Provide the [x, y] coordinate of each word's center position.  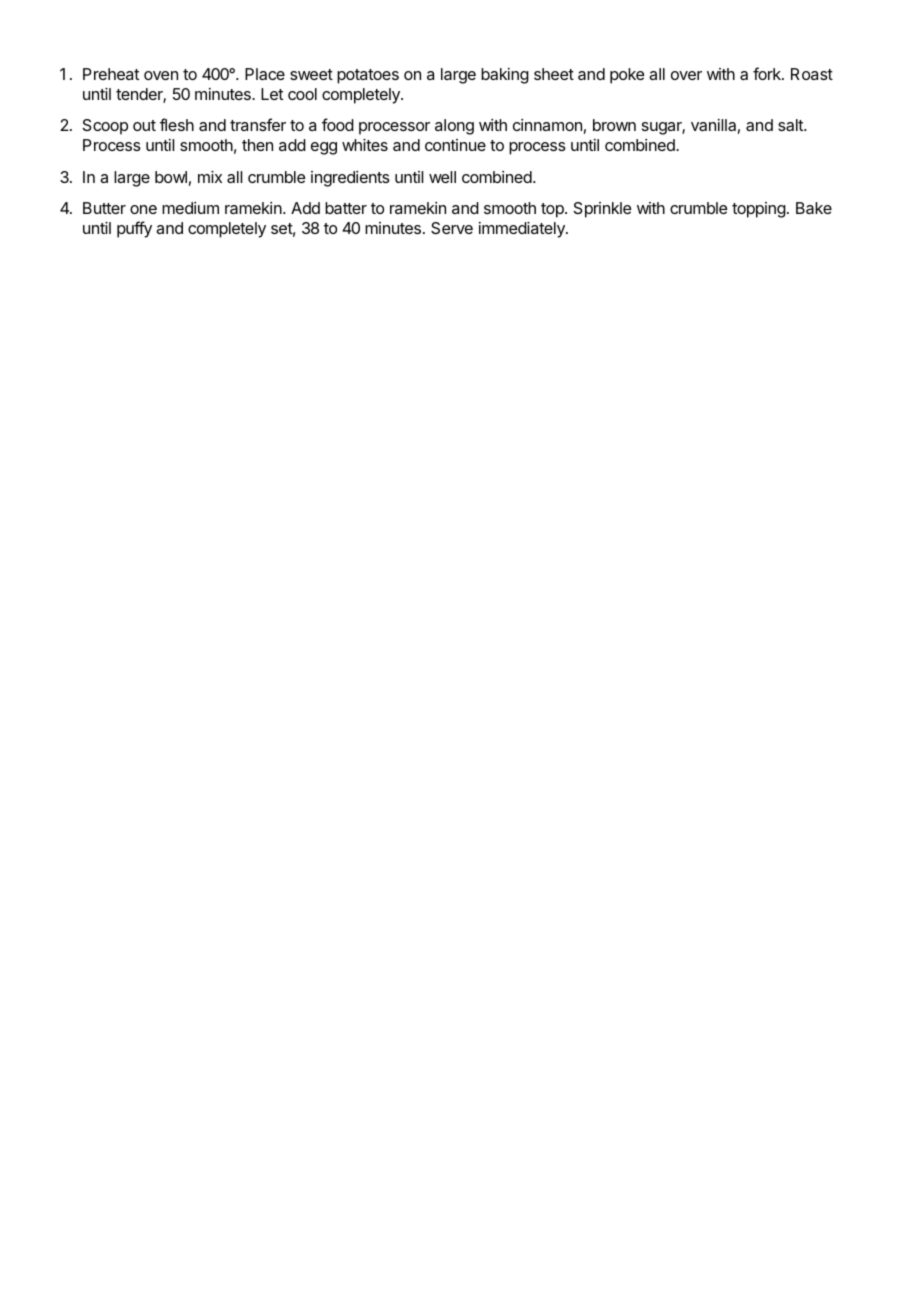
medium [190, 208]
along [454, 127]
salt [791, 125]
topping [759, 210]
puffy [134, 229]
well [442, 177]
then [257, 145]
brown [614, 125]
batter [346, 208]
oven [161, 75]
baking [505, 76]
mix [210, 177]
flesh [177, 124]
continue [455, 145]
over [686, 75]
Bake [814, 208]
